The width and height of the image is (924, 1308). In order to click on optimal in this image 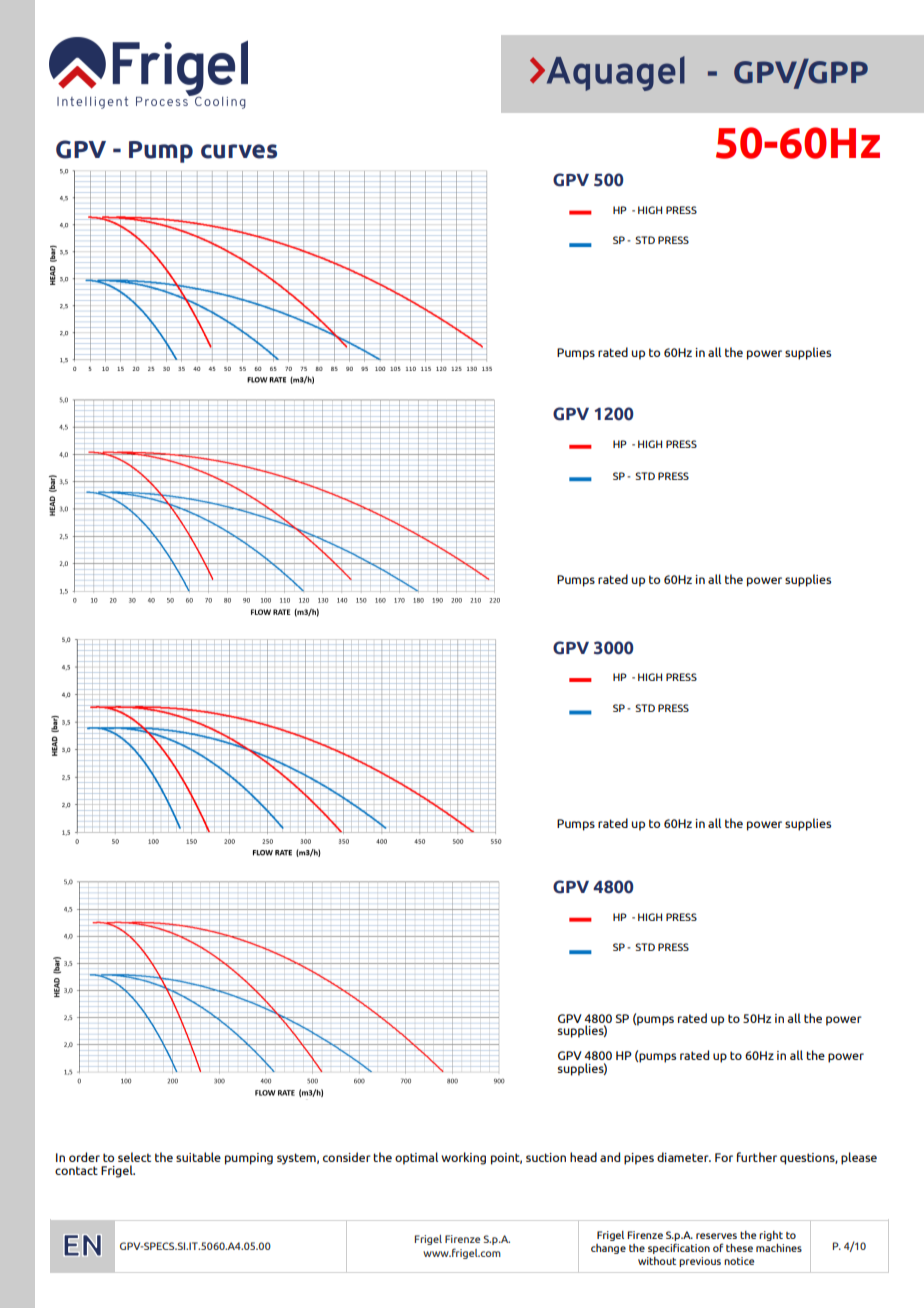, I will do `click(416, 1158)`.
